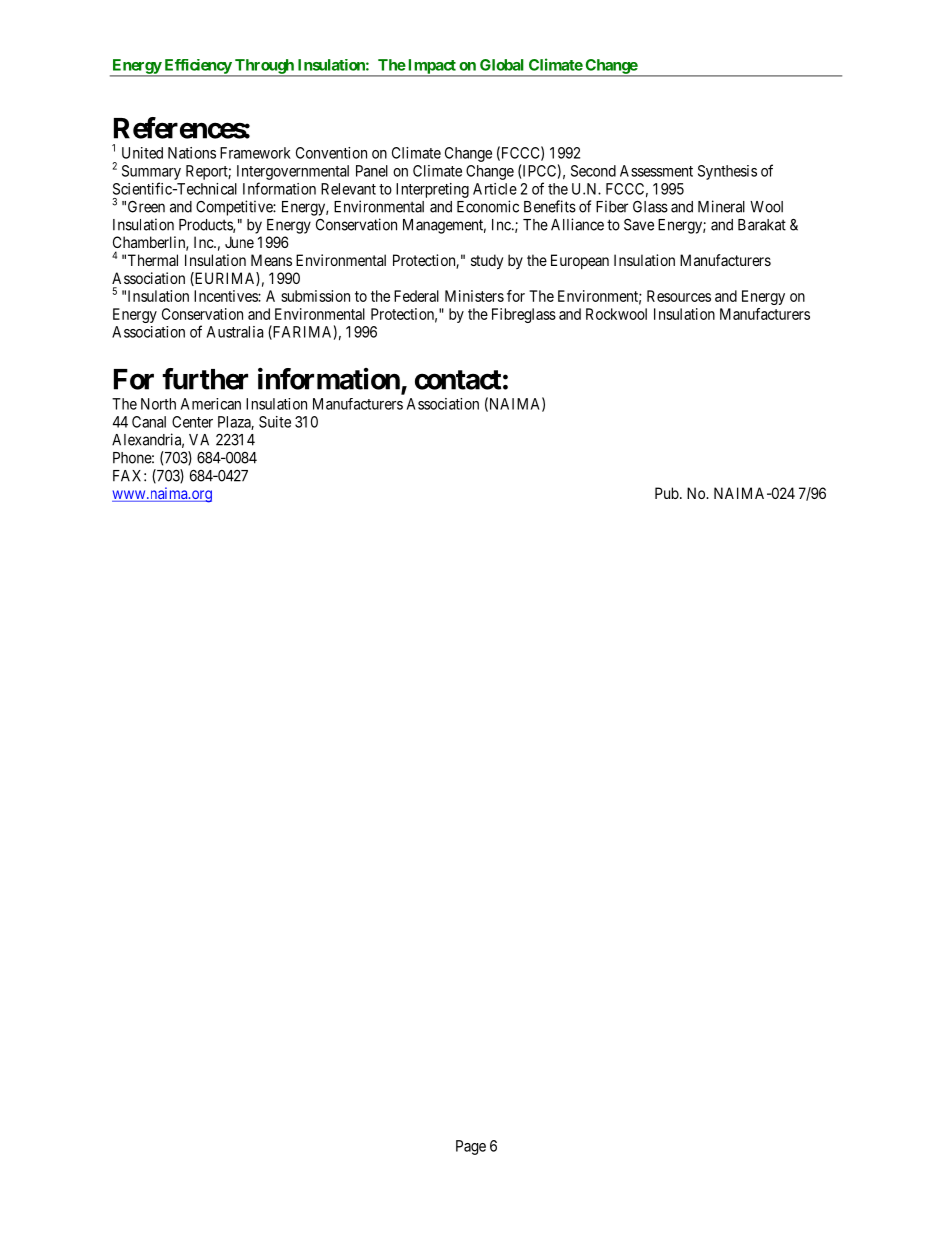  I want to click on Suite, so click(275, 422).
